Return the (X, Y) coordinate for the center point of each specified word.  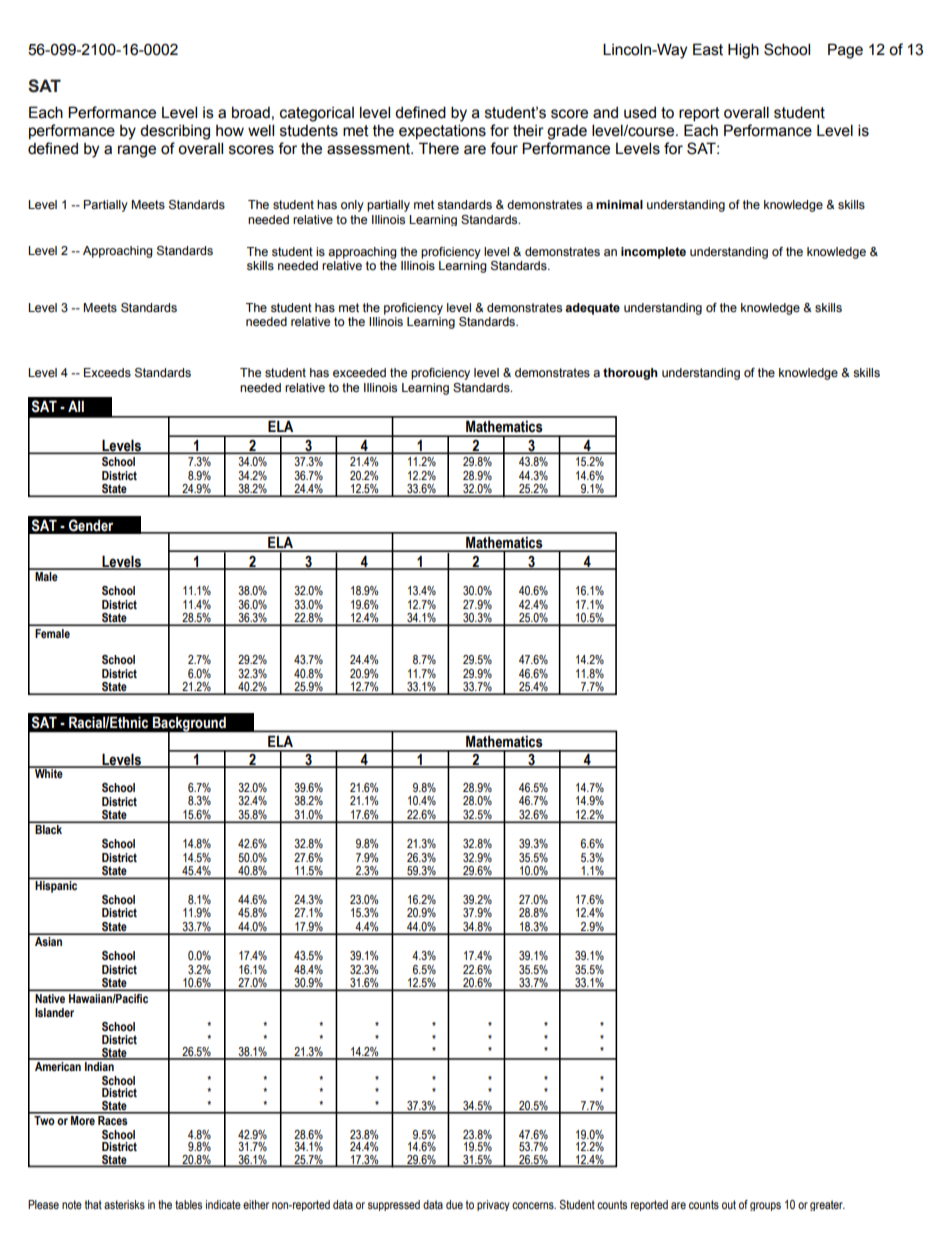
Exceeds (107, 372)
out (729, 1204)
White (49, 772)
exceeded (359, 372)
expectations (442, 131)
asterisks (124, 1204)
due (454, 1204)
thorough (630, 374)
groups (765, 1206)
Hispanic (56, 887)
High (743, 51)
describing (175, 132)
